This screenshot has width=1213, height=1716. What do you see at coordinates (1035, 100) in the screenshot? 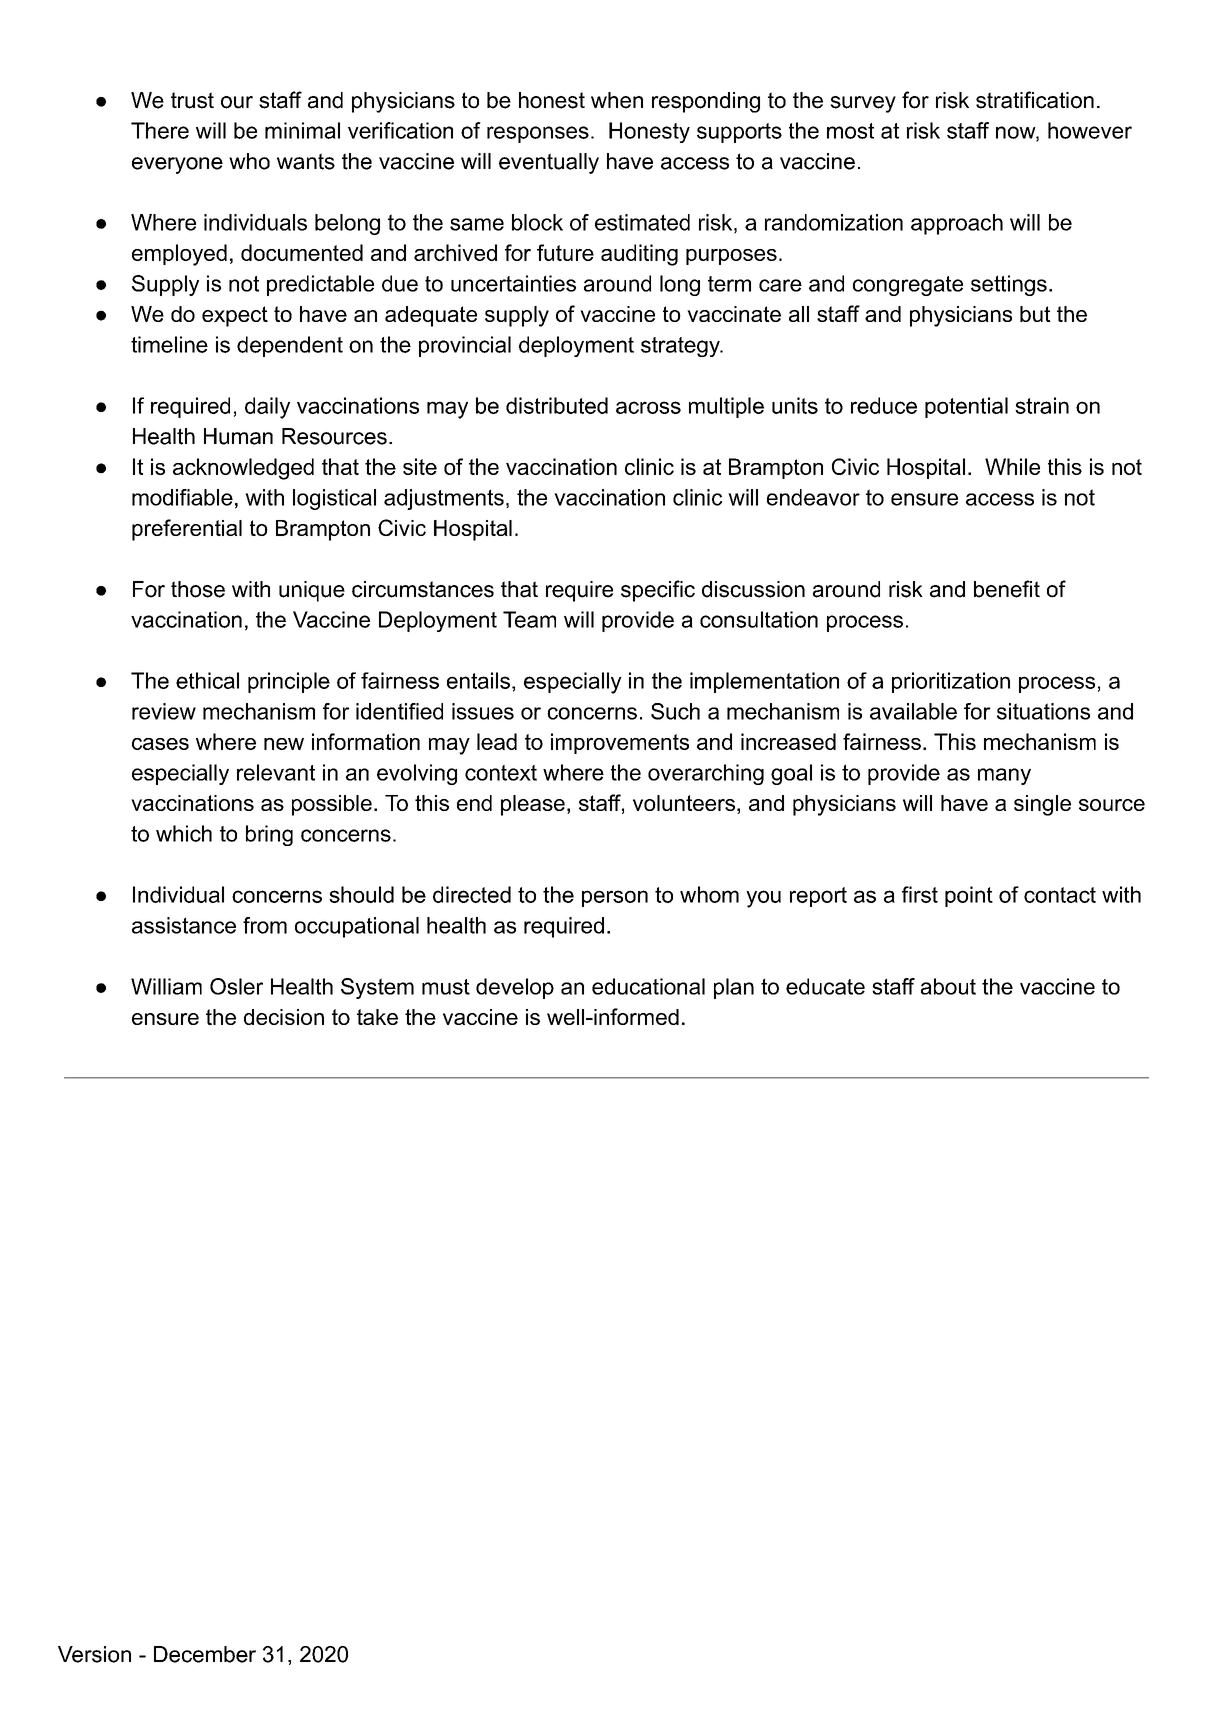
I see `stratification` at bounding box center [1035, 100].
